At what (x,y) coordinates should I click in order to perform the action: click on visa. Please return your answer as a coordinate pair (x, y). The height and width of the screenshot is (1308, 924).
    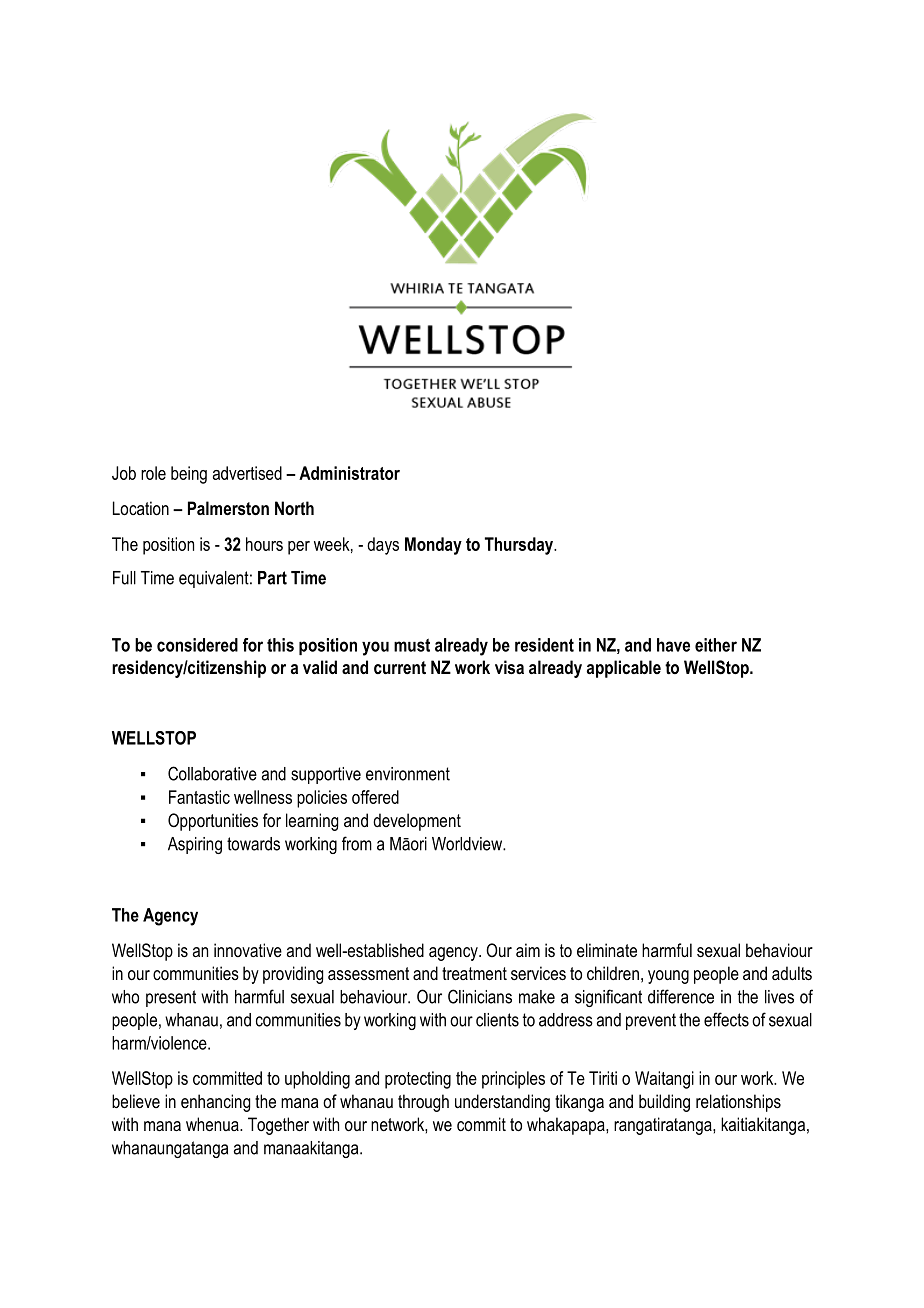
    Looking at the image, I should click on (509, 667).
